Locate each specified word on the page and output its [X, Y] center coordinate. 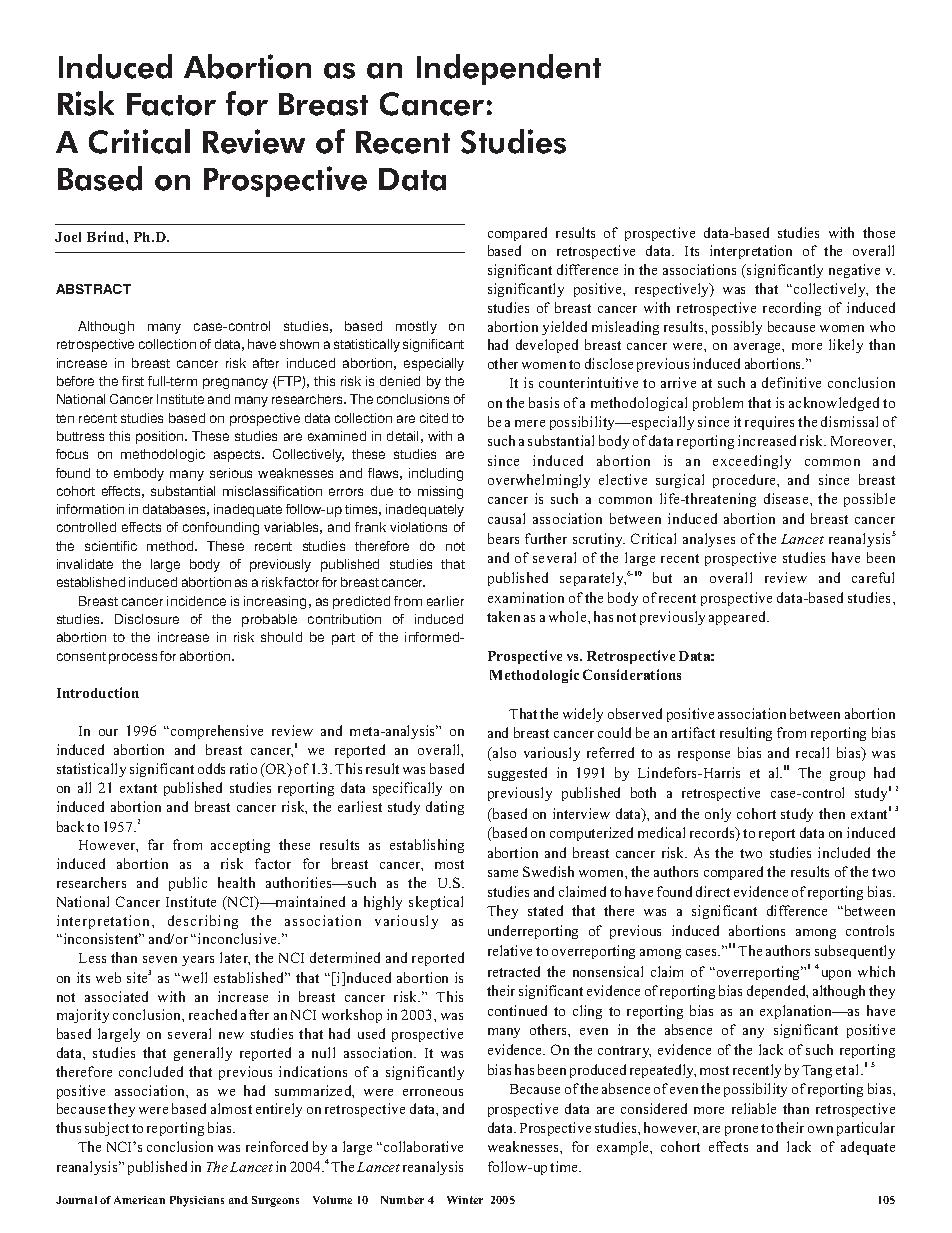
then [832, 813]
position [161, 437]
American [139, 1200]
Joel [68, 237]
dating [445, 808]
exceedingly [752, 462]
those [879, 232]
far [156, 844]
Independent [509, 69]
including [436, 474]
